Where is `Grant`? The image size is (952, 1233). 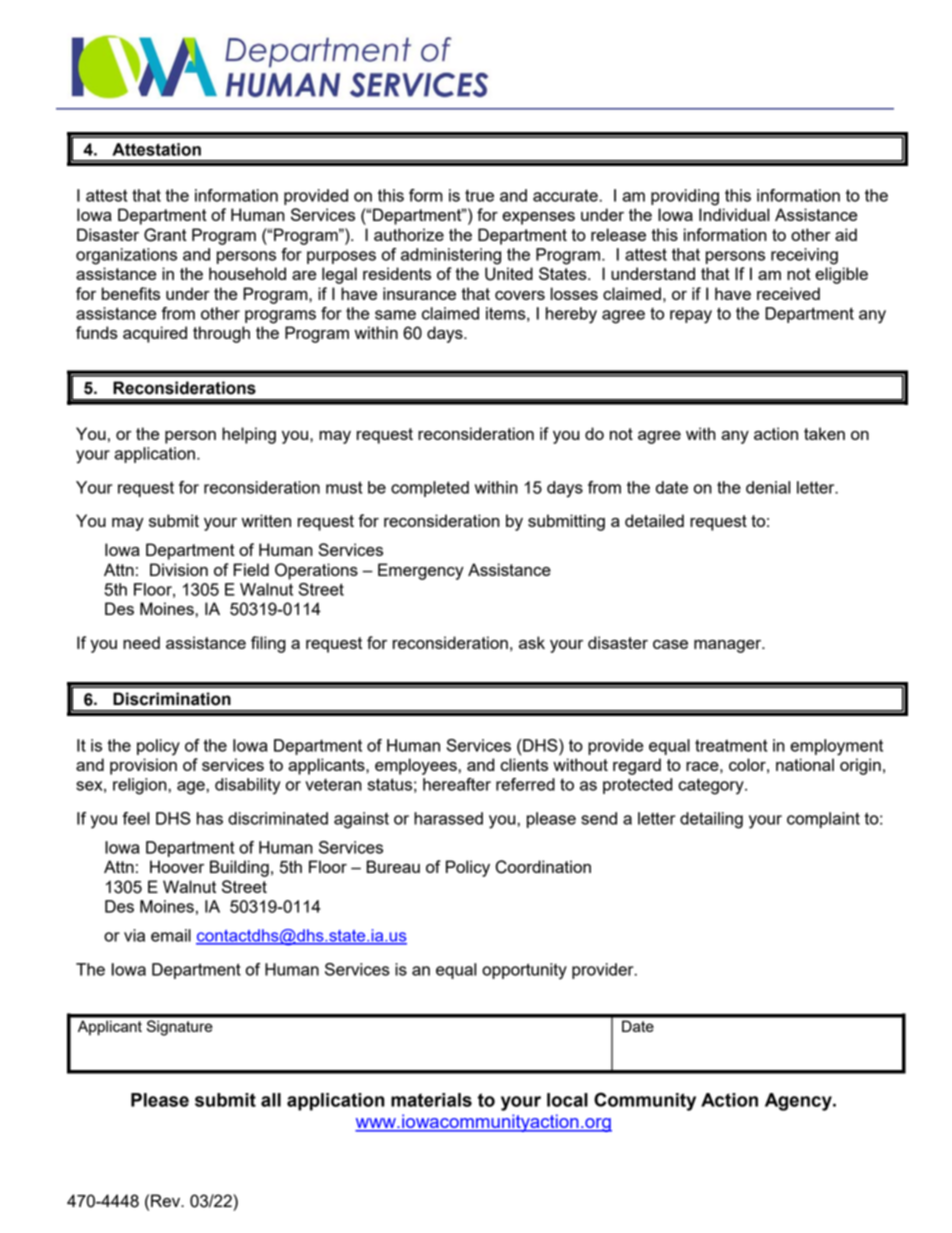 Grant is located at coordinates (165, 235).
